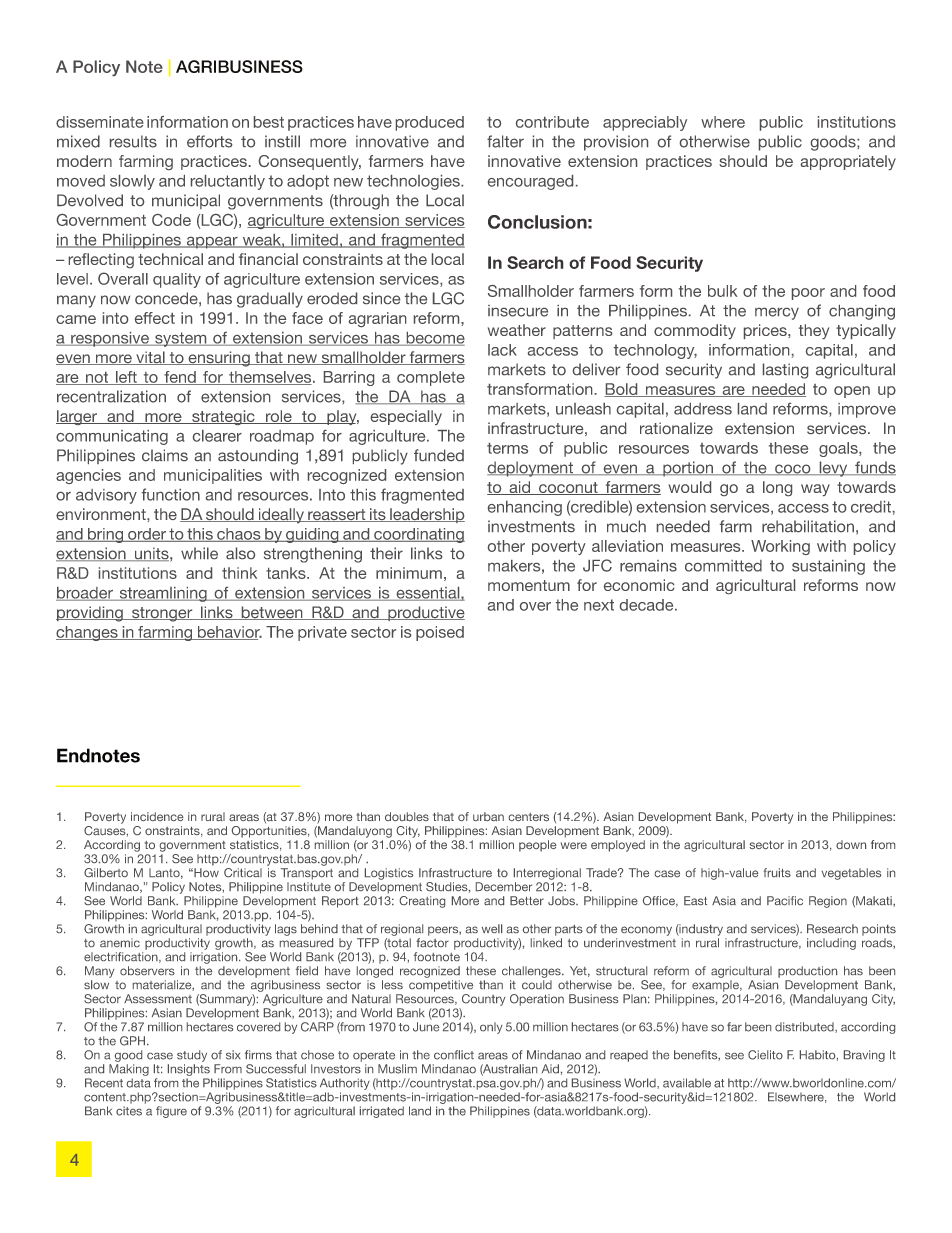  I want to click on incidence, so click(157, 816).
